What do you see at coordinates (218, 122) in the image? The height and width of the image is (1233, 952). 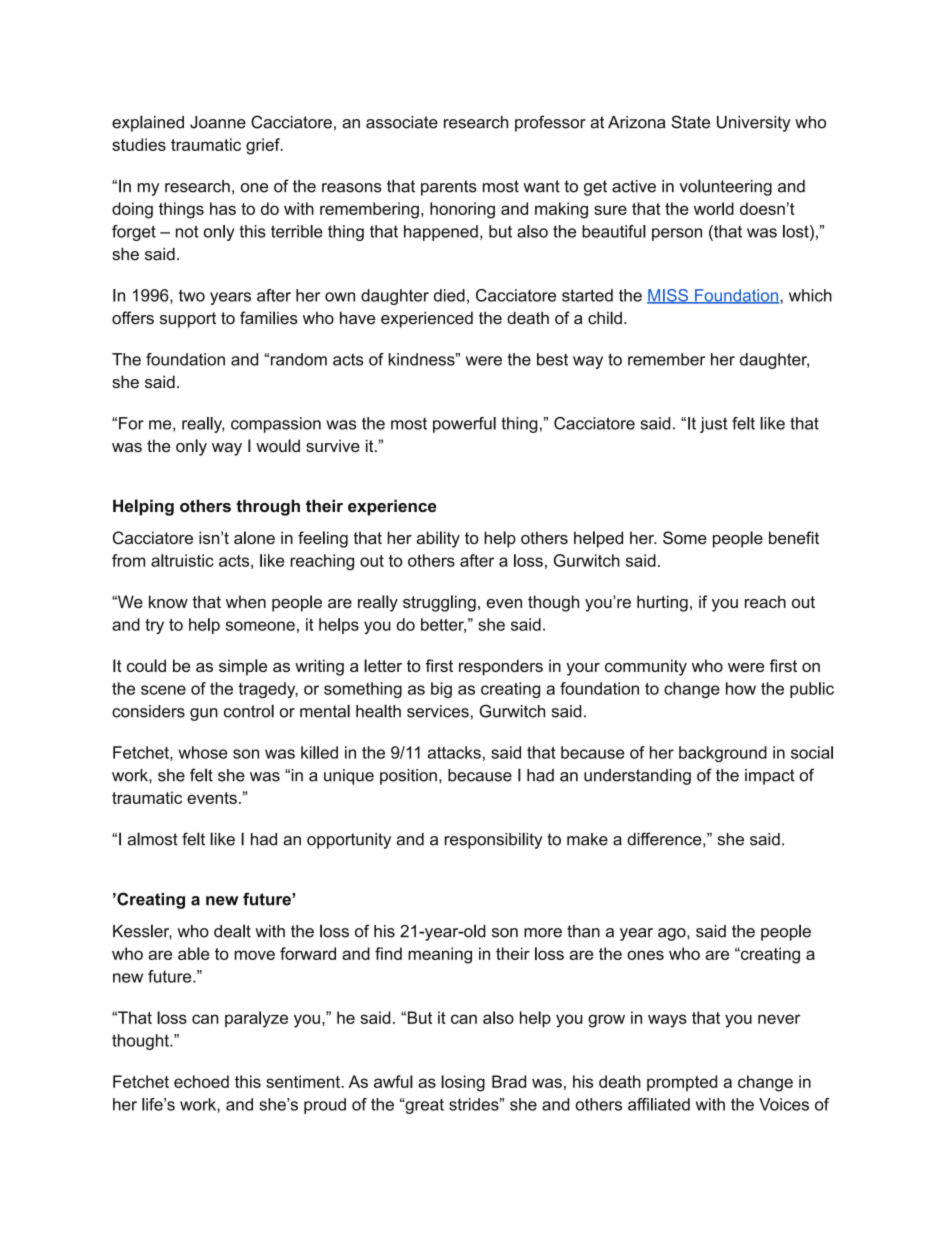 I see `Joanne` at bounding box center [218, 122].
